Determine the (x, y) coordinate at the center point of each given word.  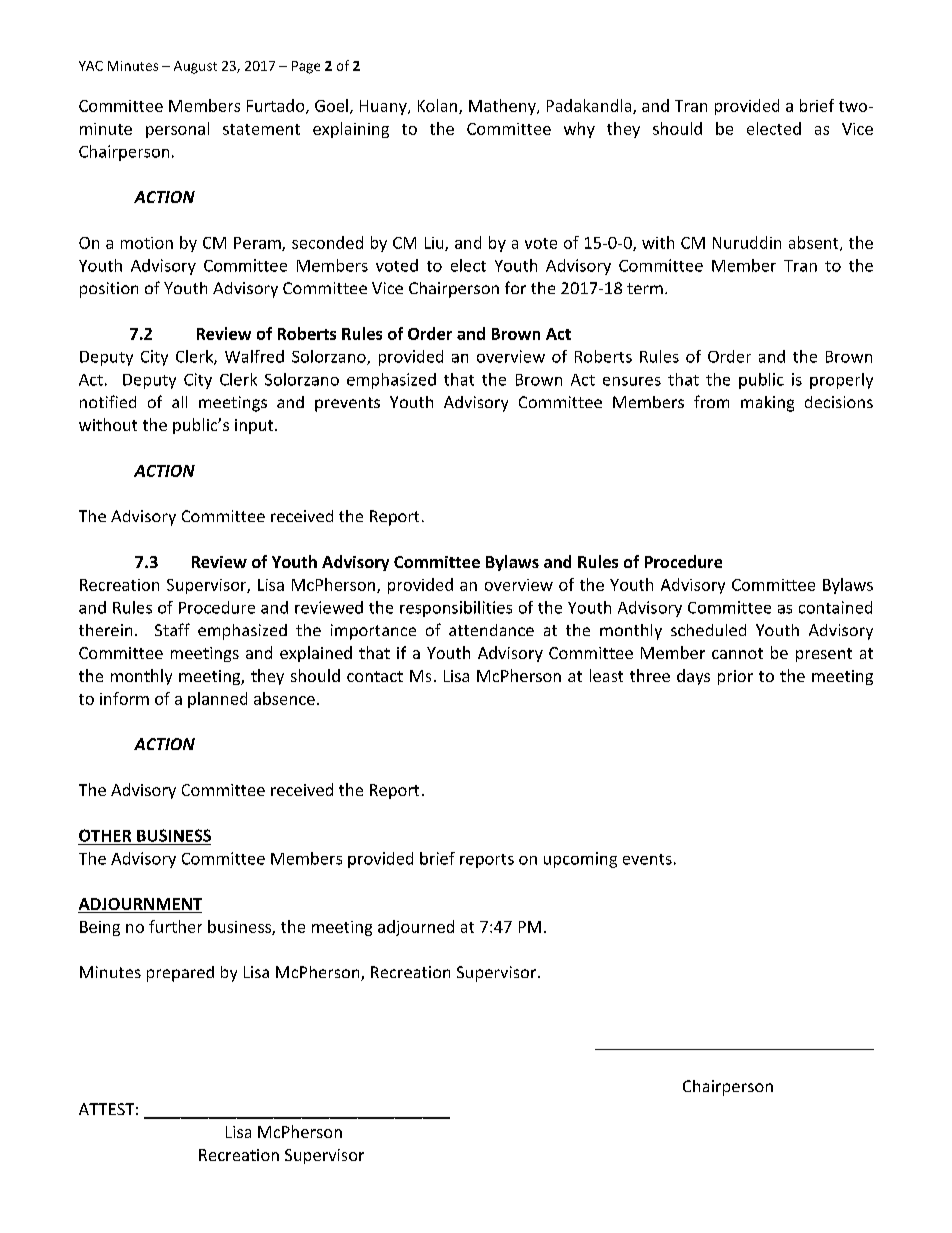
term (645, 288)
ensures (632, 381)
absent (815, 243)
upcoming (580, 860)
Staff (172, 629)
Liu (435, 244)
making (767, 404)
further (175, 926)
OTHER (105, 835)
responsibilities (456, 609)
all (179, 402)
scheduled (708, 630)
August (195, 67)
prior (735, 677)
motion (147, 243)
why (579, 130)
